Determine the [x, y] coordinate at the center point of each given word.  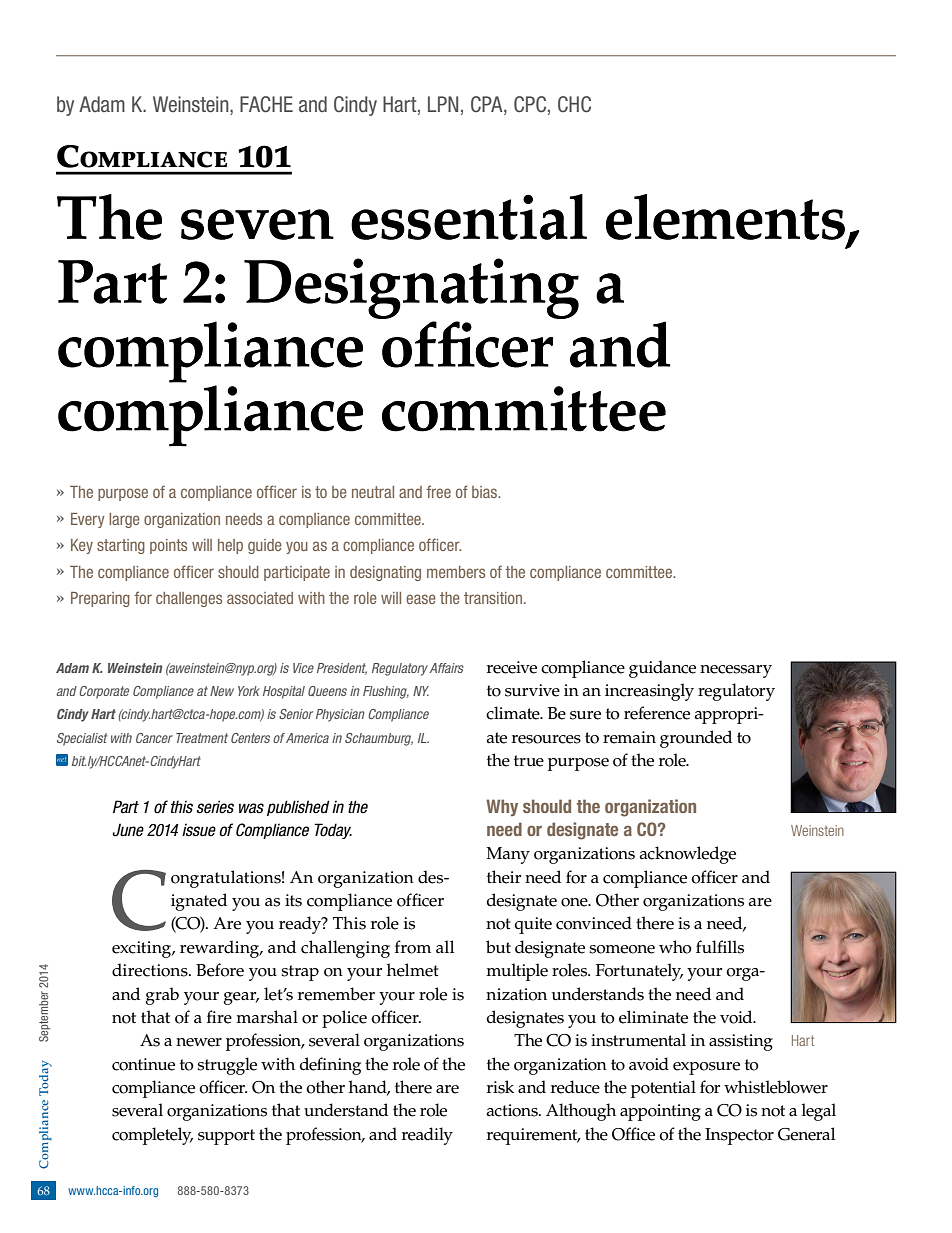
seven [257, 224]
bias [485, 492]
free [438, 491]
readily [427, 1136]
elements [725, 217]
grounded [696, 739]
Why [502, 807]
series [215, 807]
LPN [443, 104]
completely [152, 1136]
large [124, 520]
